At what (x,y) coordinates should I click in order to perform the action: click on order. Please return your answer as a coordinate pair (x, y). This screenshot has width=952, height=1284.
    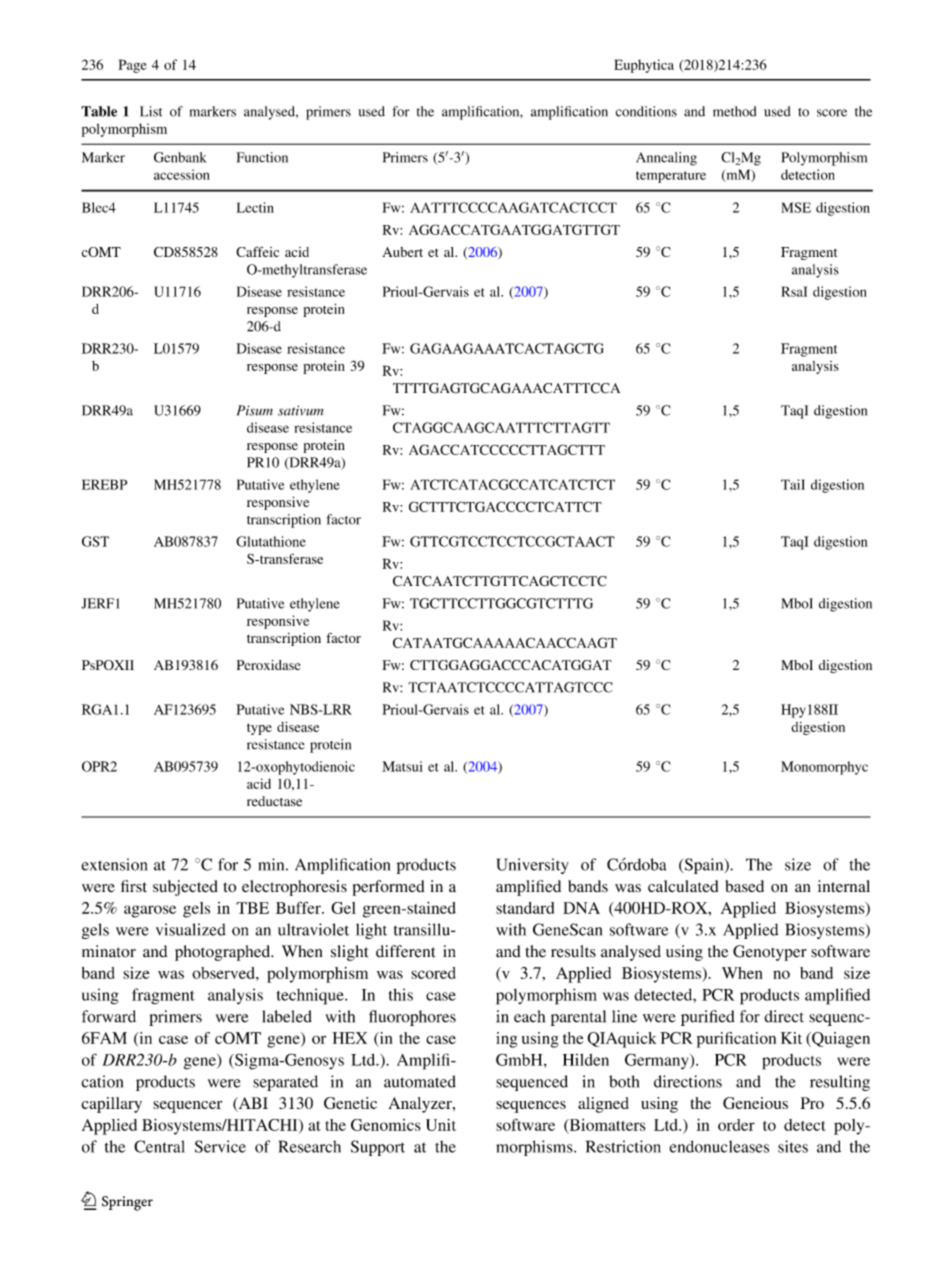
    Looking at the image, I should click on (736, 1125).
